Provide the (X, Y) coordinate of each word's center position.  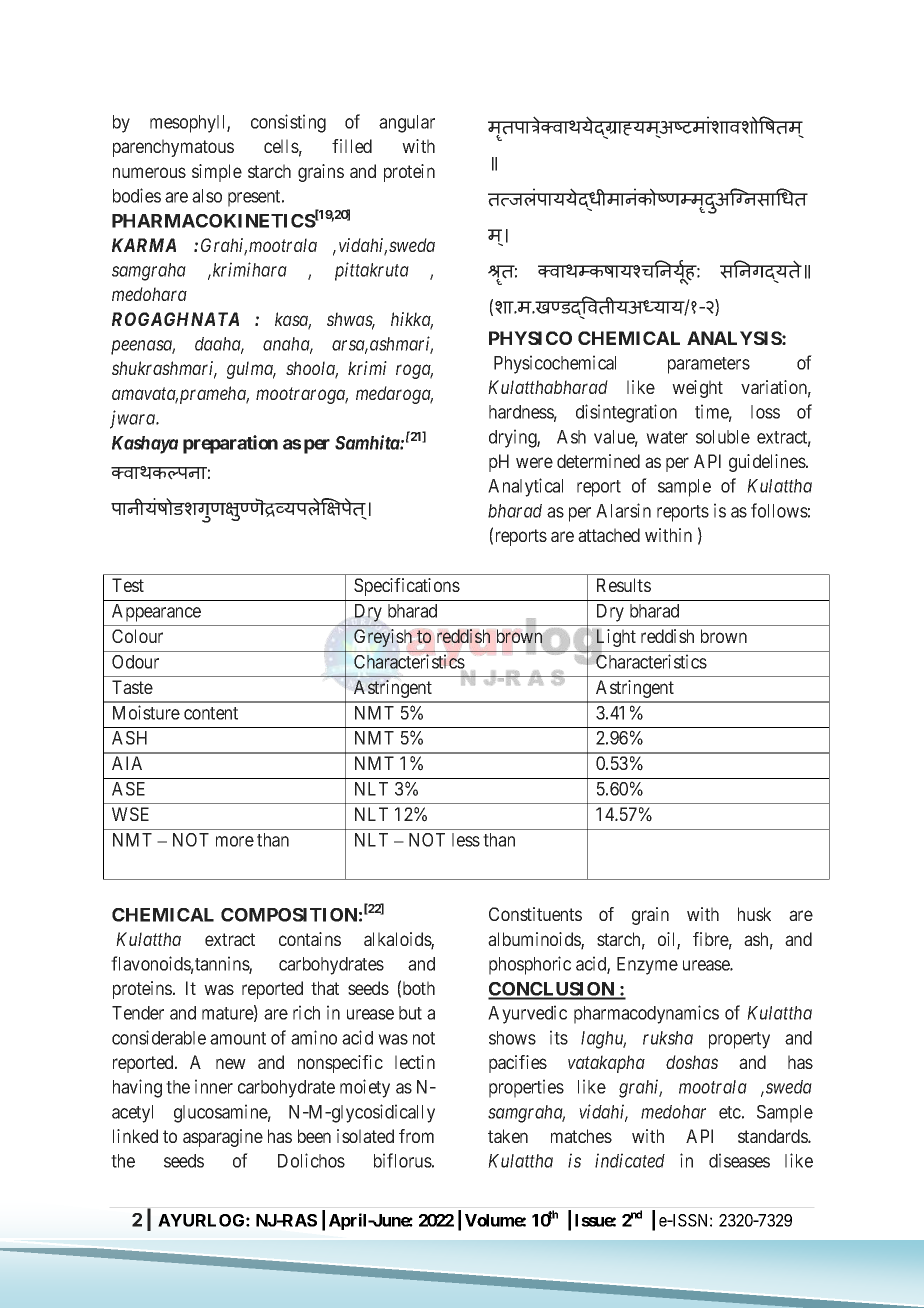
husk (754, 914)
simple (217, 173)
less (466, 840)
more (235, 841)
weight (697, 389)
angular (407, 124)
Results (624, 585)
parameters (709, 365)
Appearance (156, 613)
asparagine (223, 1138)
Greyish (383, 638)
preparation (230, 444)
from (416, 1136)
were (534, 462)
